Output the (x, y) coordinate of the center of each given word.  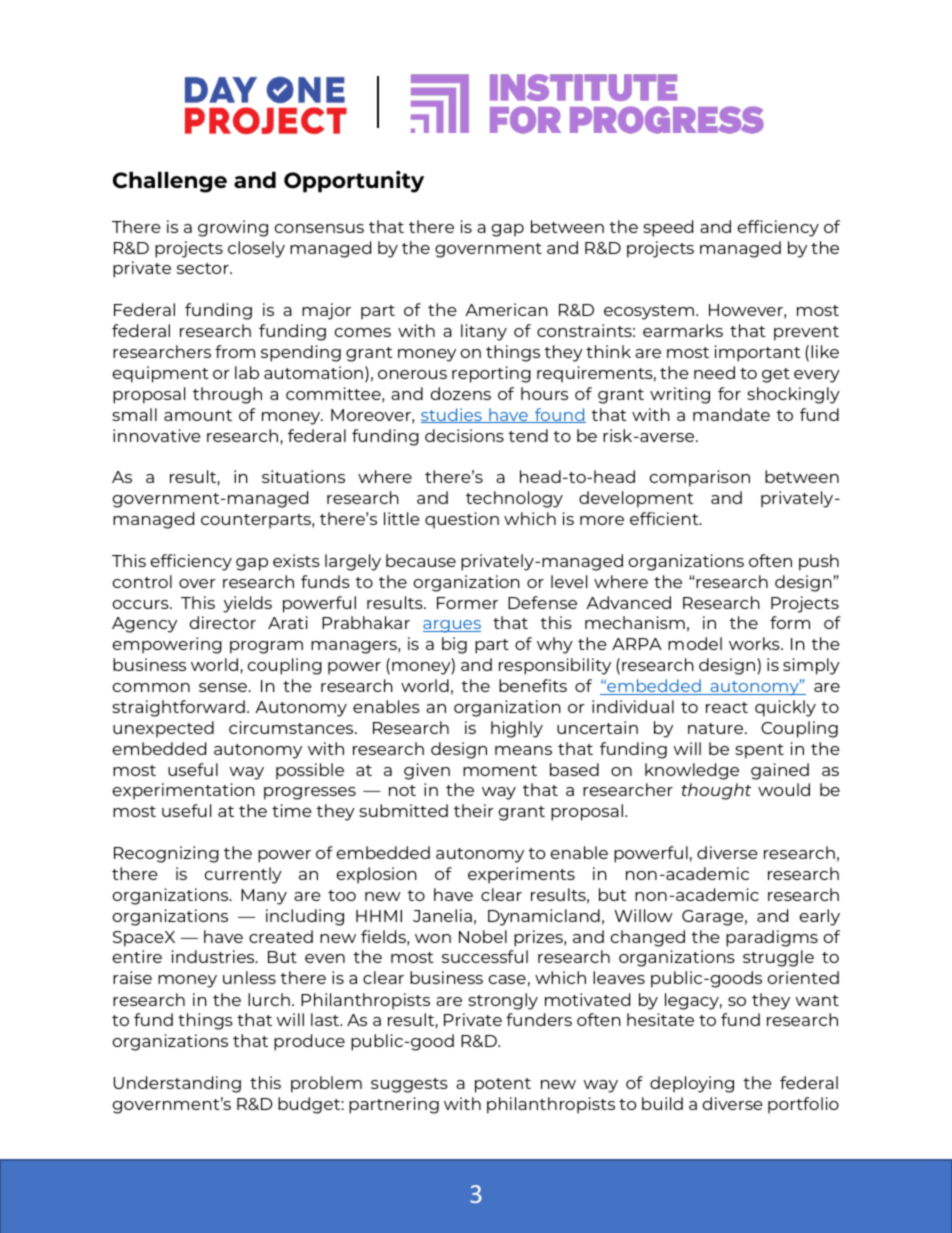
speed (668, 228)
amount (198, 415)
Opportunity (354, 182)
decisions (464, 435)
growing (233, 228)
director (222, 622)
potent (503, 1085)
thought (716, 791)
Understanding (177, 1084)
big (454, 645)
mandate (731, 414)
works (755, 643)
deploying (692, 1084)
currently (243, 875)
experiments (521, 875)
